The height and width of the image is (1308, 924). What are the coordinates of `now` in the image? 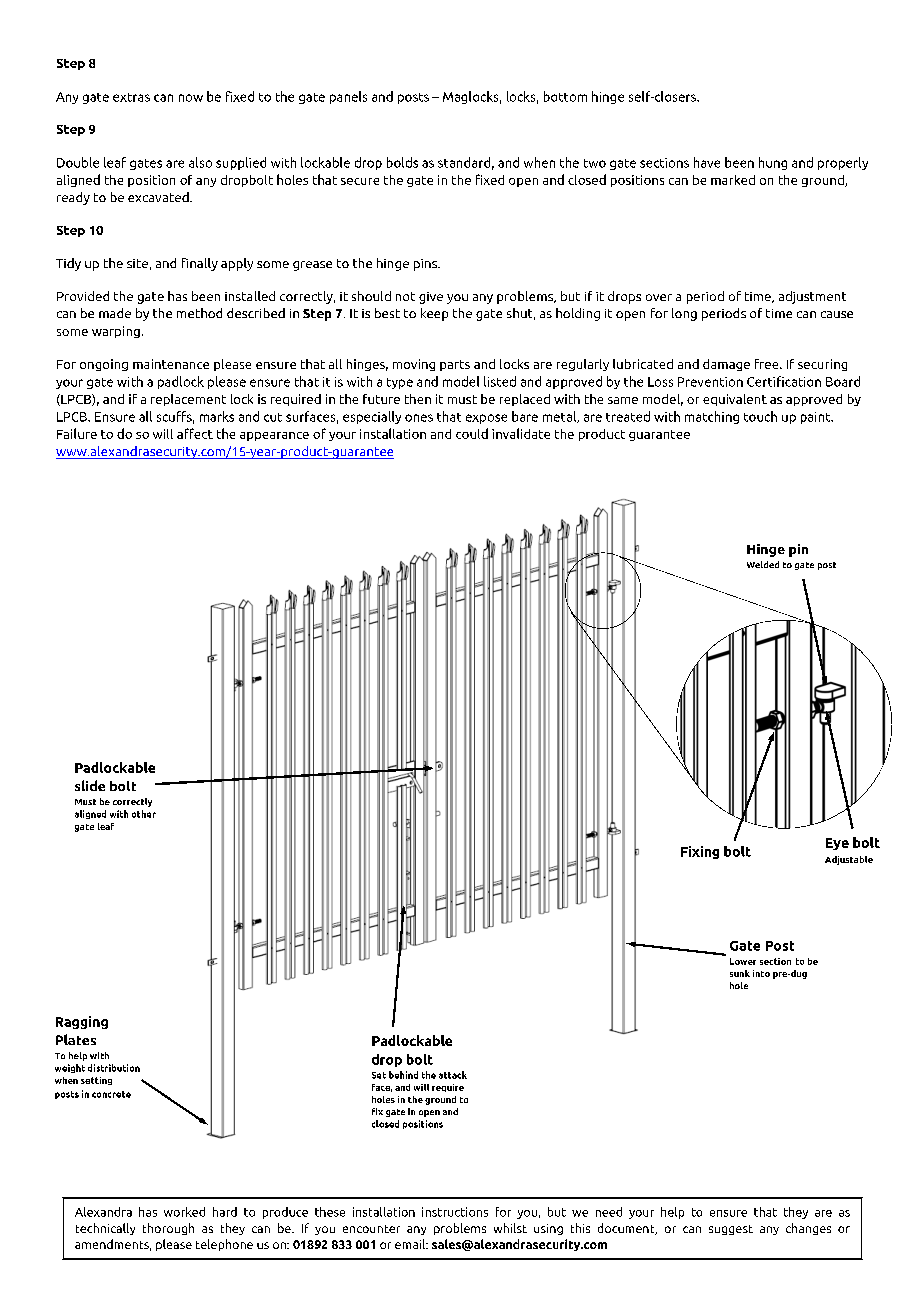 It's located at (191, 98).
